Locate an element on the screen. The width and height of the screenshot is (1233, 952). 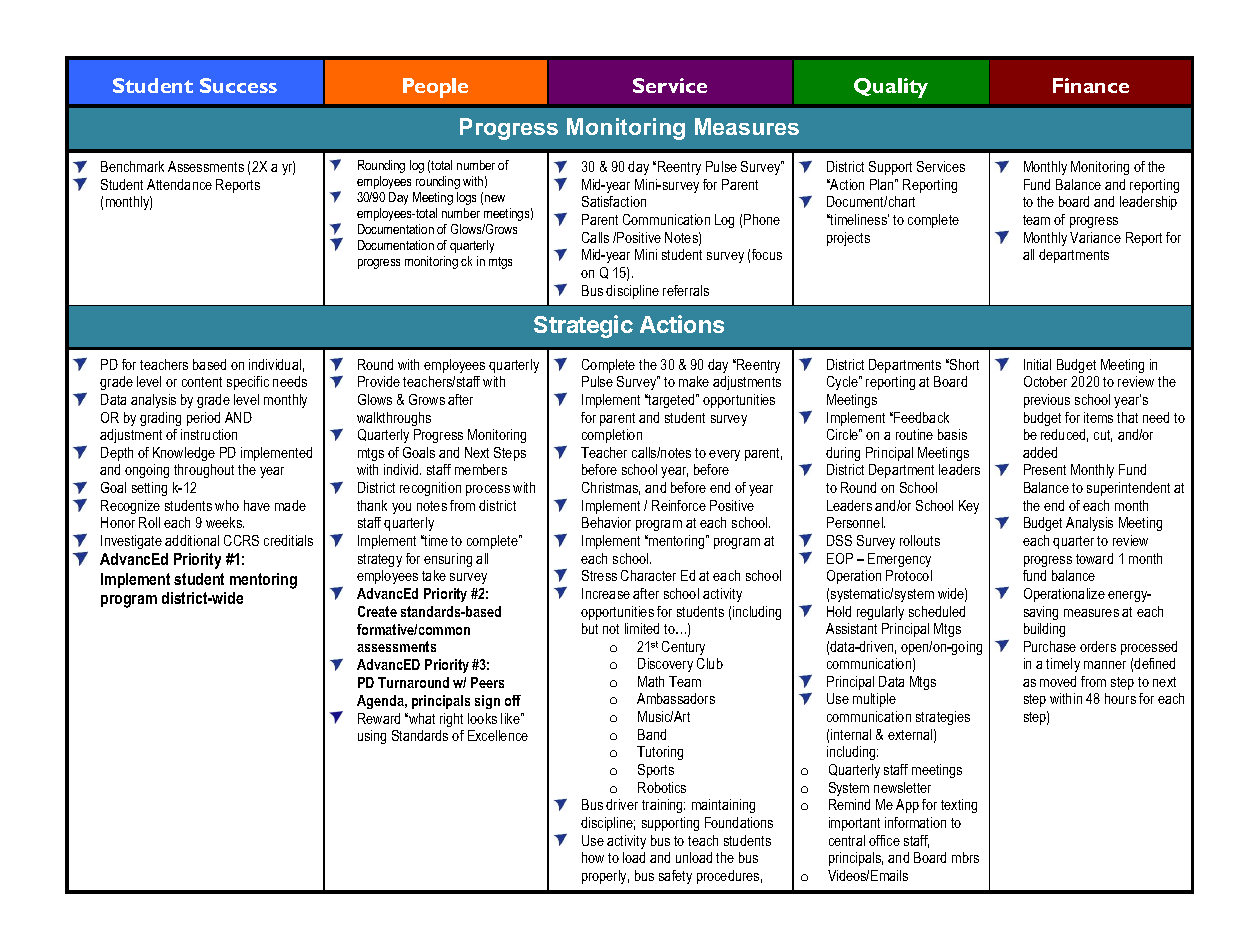
using is located at coordinates (372, 737).
